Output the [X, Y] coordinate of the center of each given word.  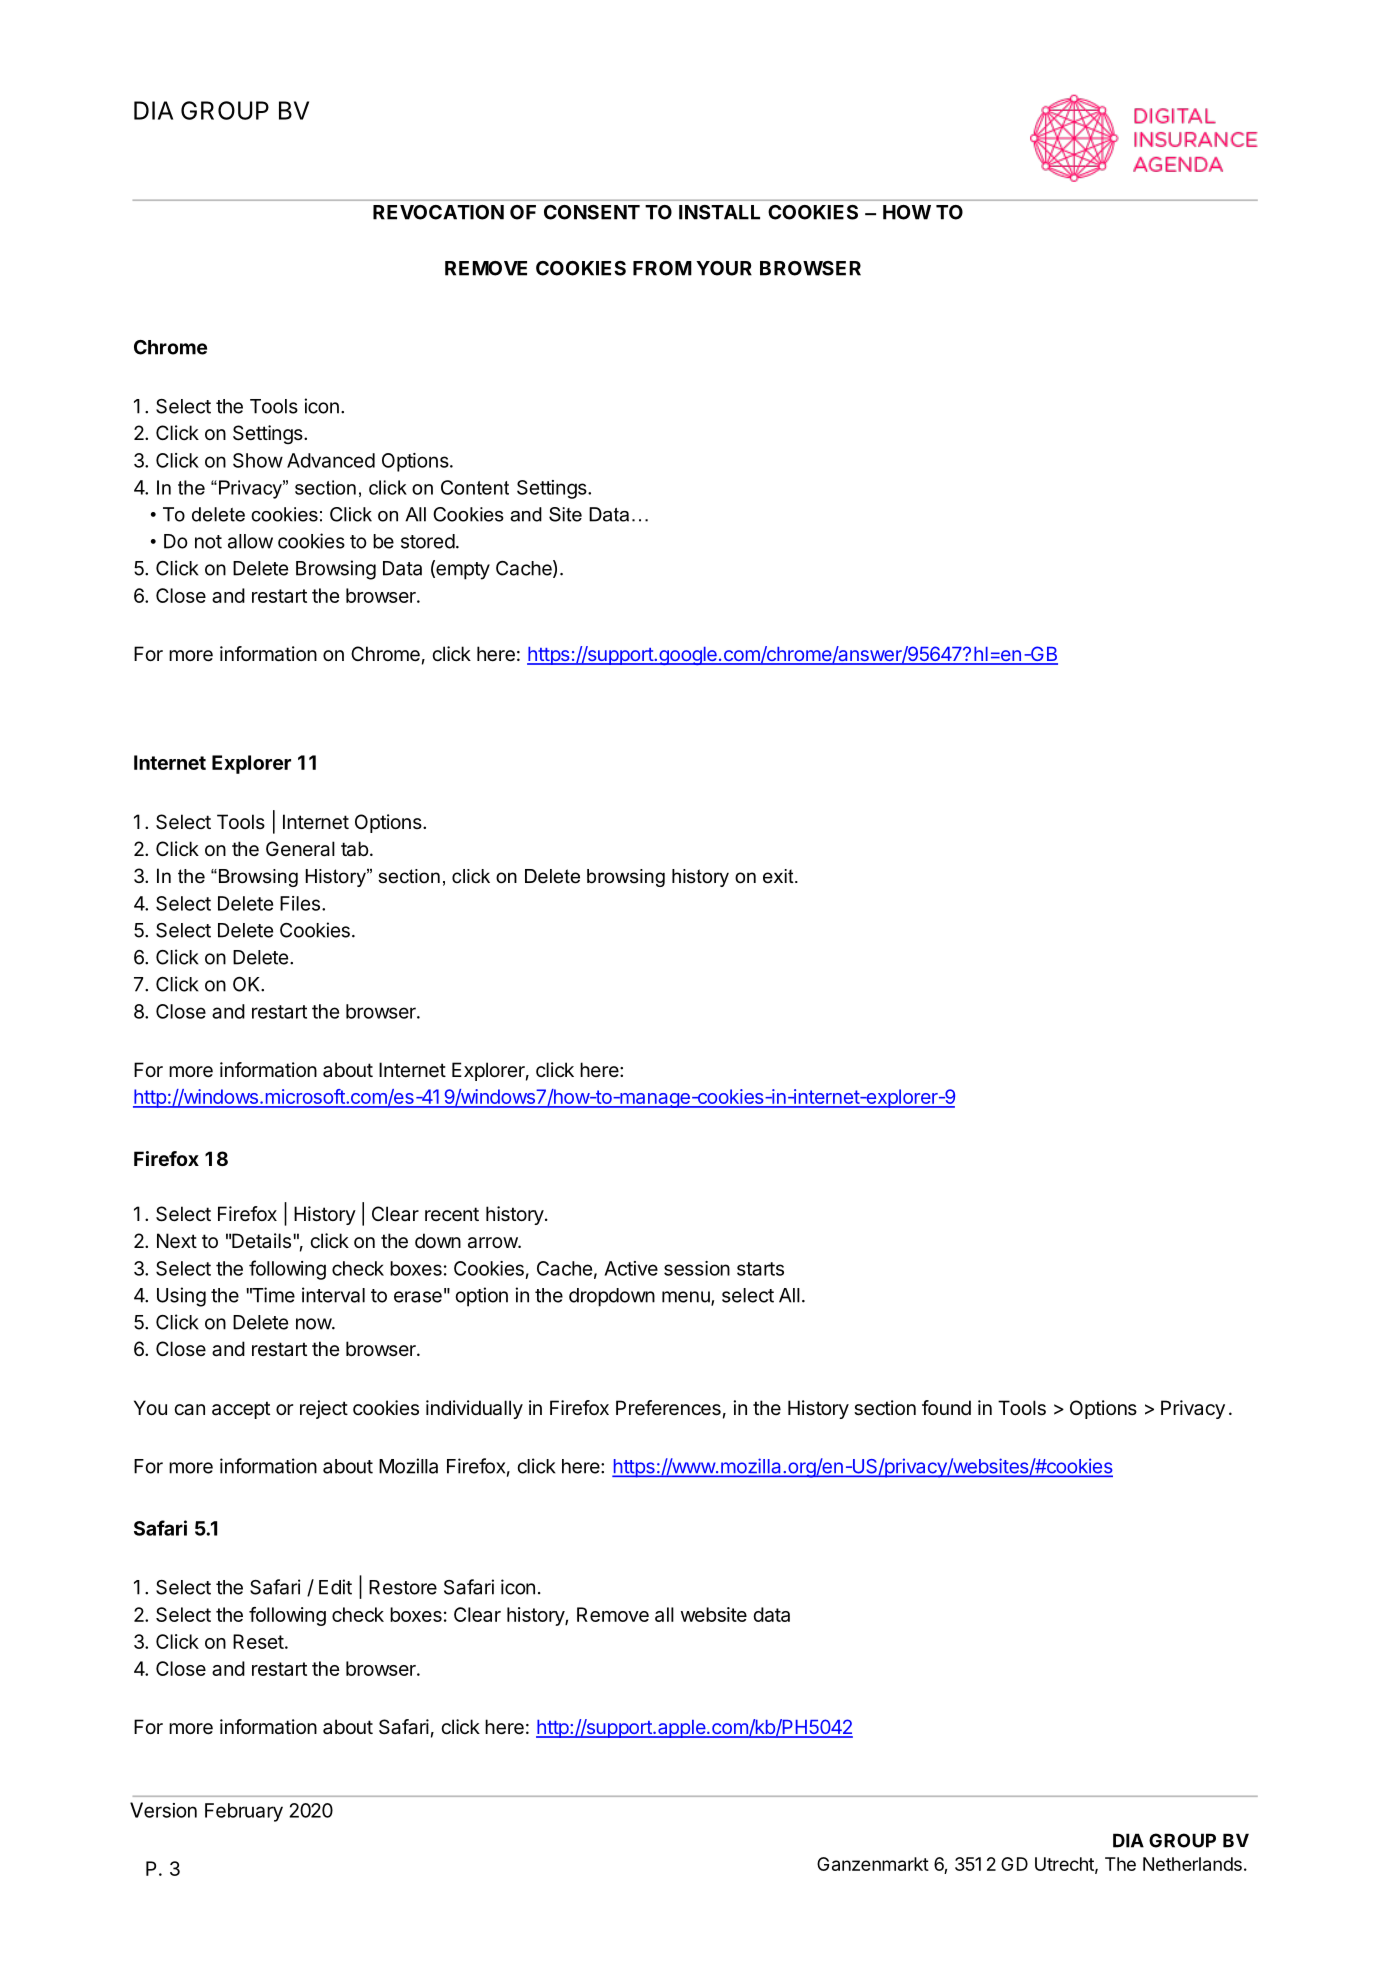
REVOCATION [438, 212]
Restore [403, 1587]
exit [779, 876]
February [244, 1812]
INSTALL [719, 212]
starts [760, 1269]
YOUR [724, 268]
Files [300, 903]
